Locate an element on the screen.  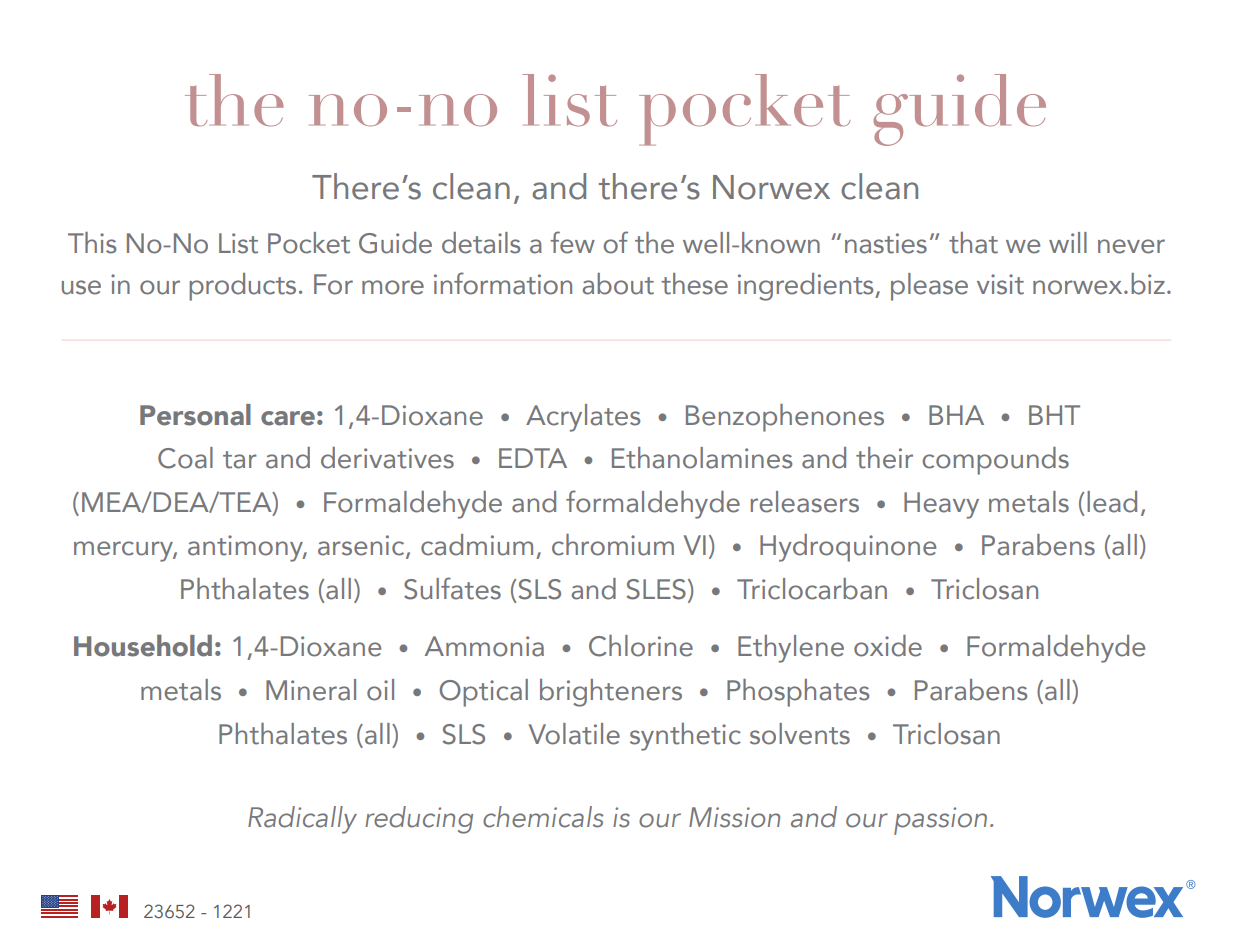
Coal is located at coordinates (185, 458).
